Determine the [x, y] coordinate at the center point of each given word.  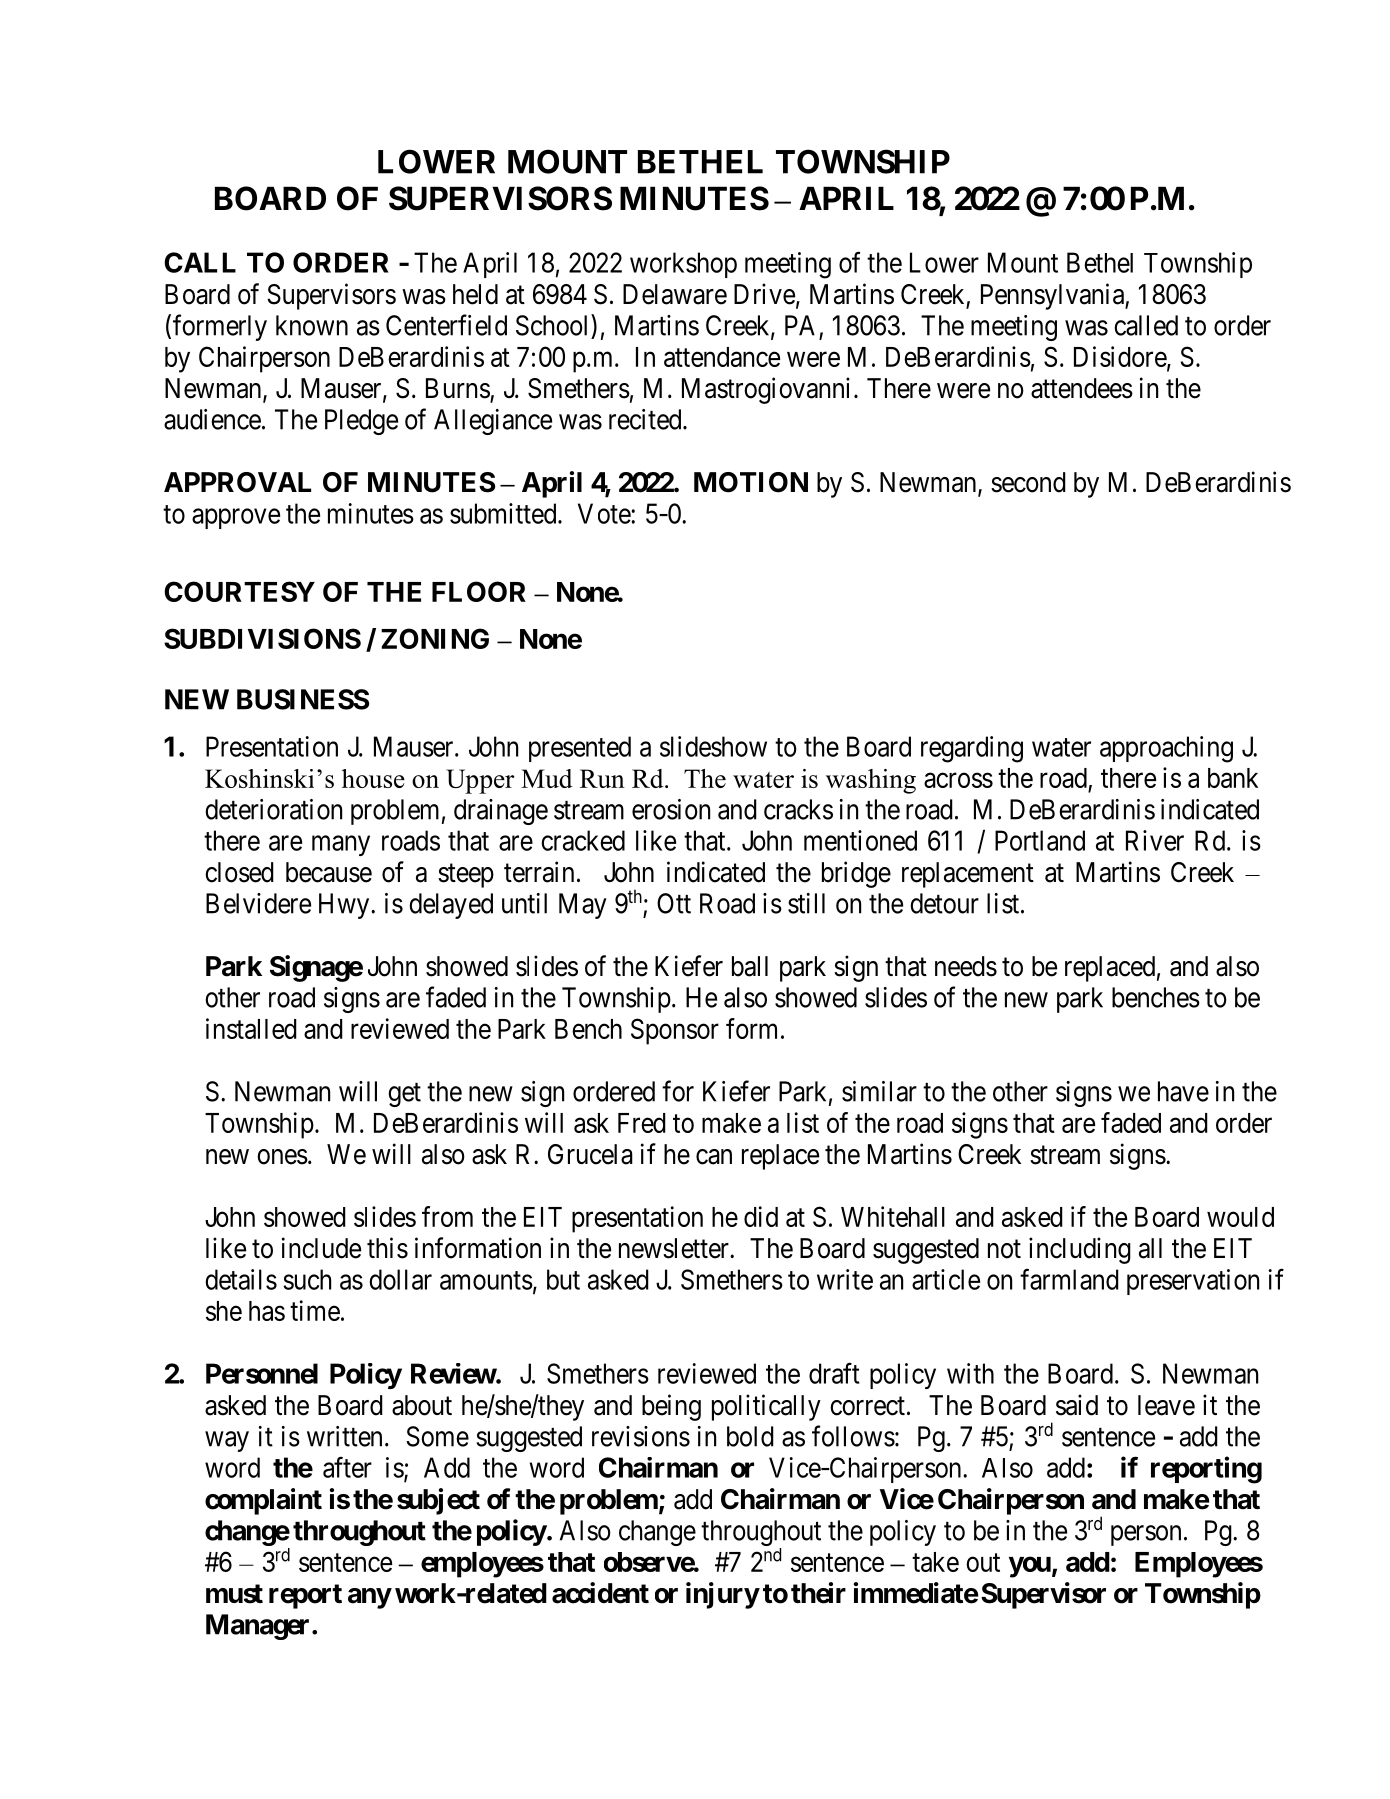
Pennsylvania [1053, 296]
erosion [671, 809]
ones [282, 1157]
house [373, 778]
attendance [722, 357]
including [1080, 1250]
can [714, 1157]
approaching [1166, 749]
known [312, 325]
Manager [257, 1627]
